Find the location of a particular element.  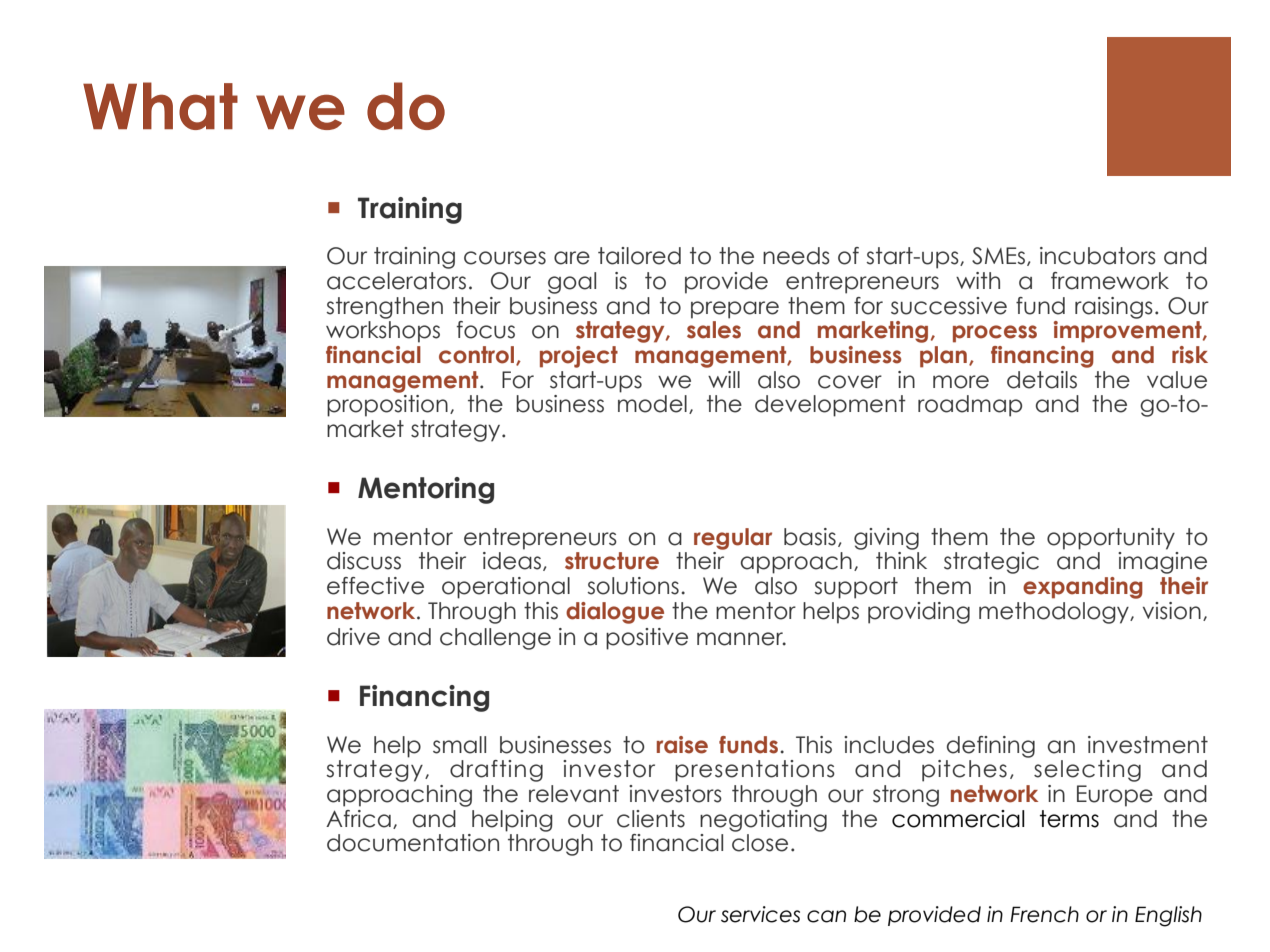

discuss is located at coordinates (364, 561).
